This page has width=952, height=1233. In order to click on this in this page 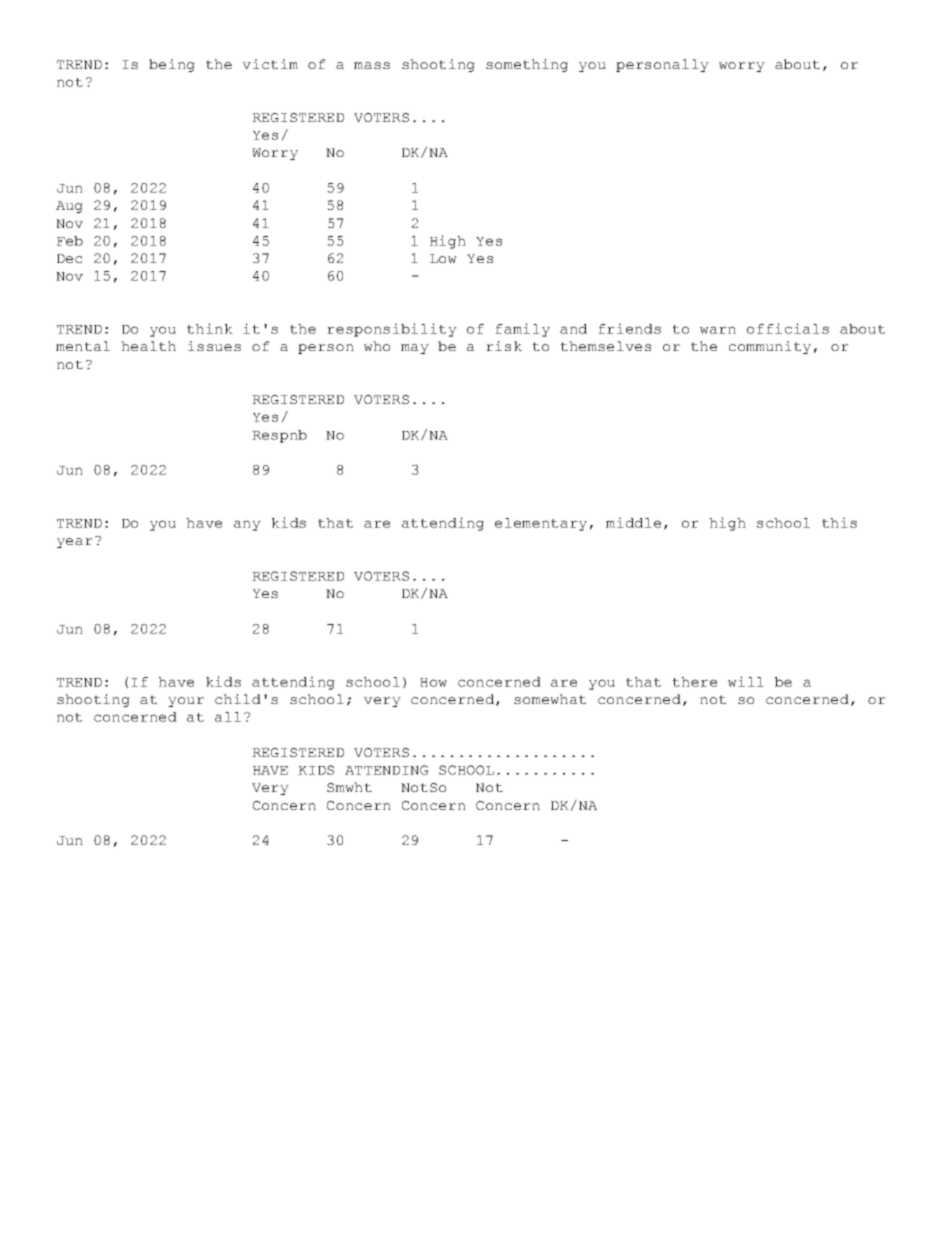, I will do `click(839, 522)`.
